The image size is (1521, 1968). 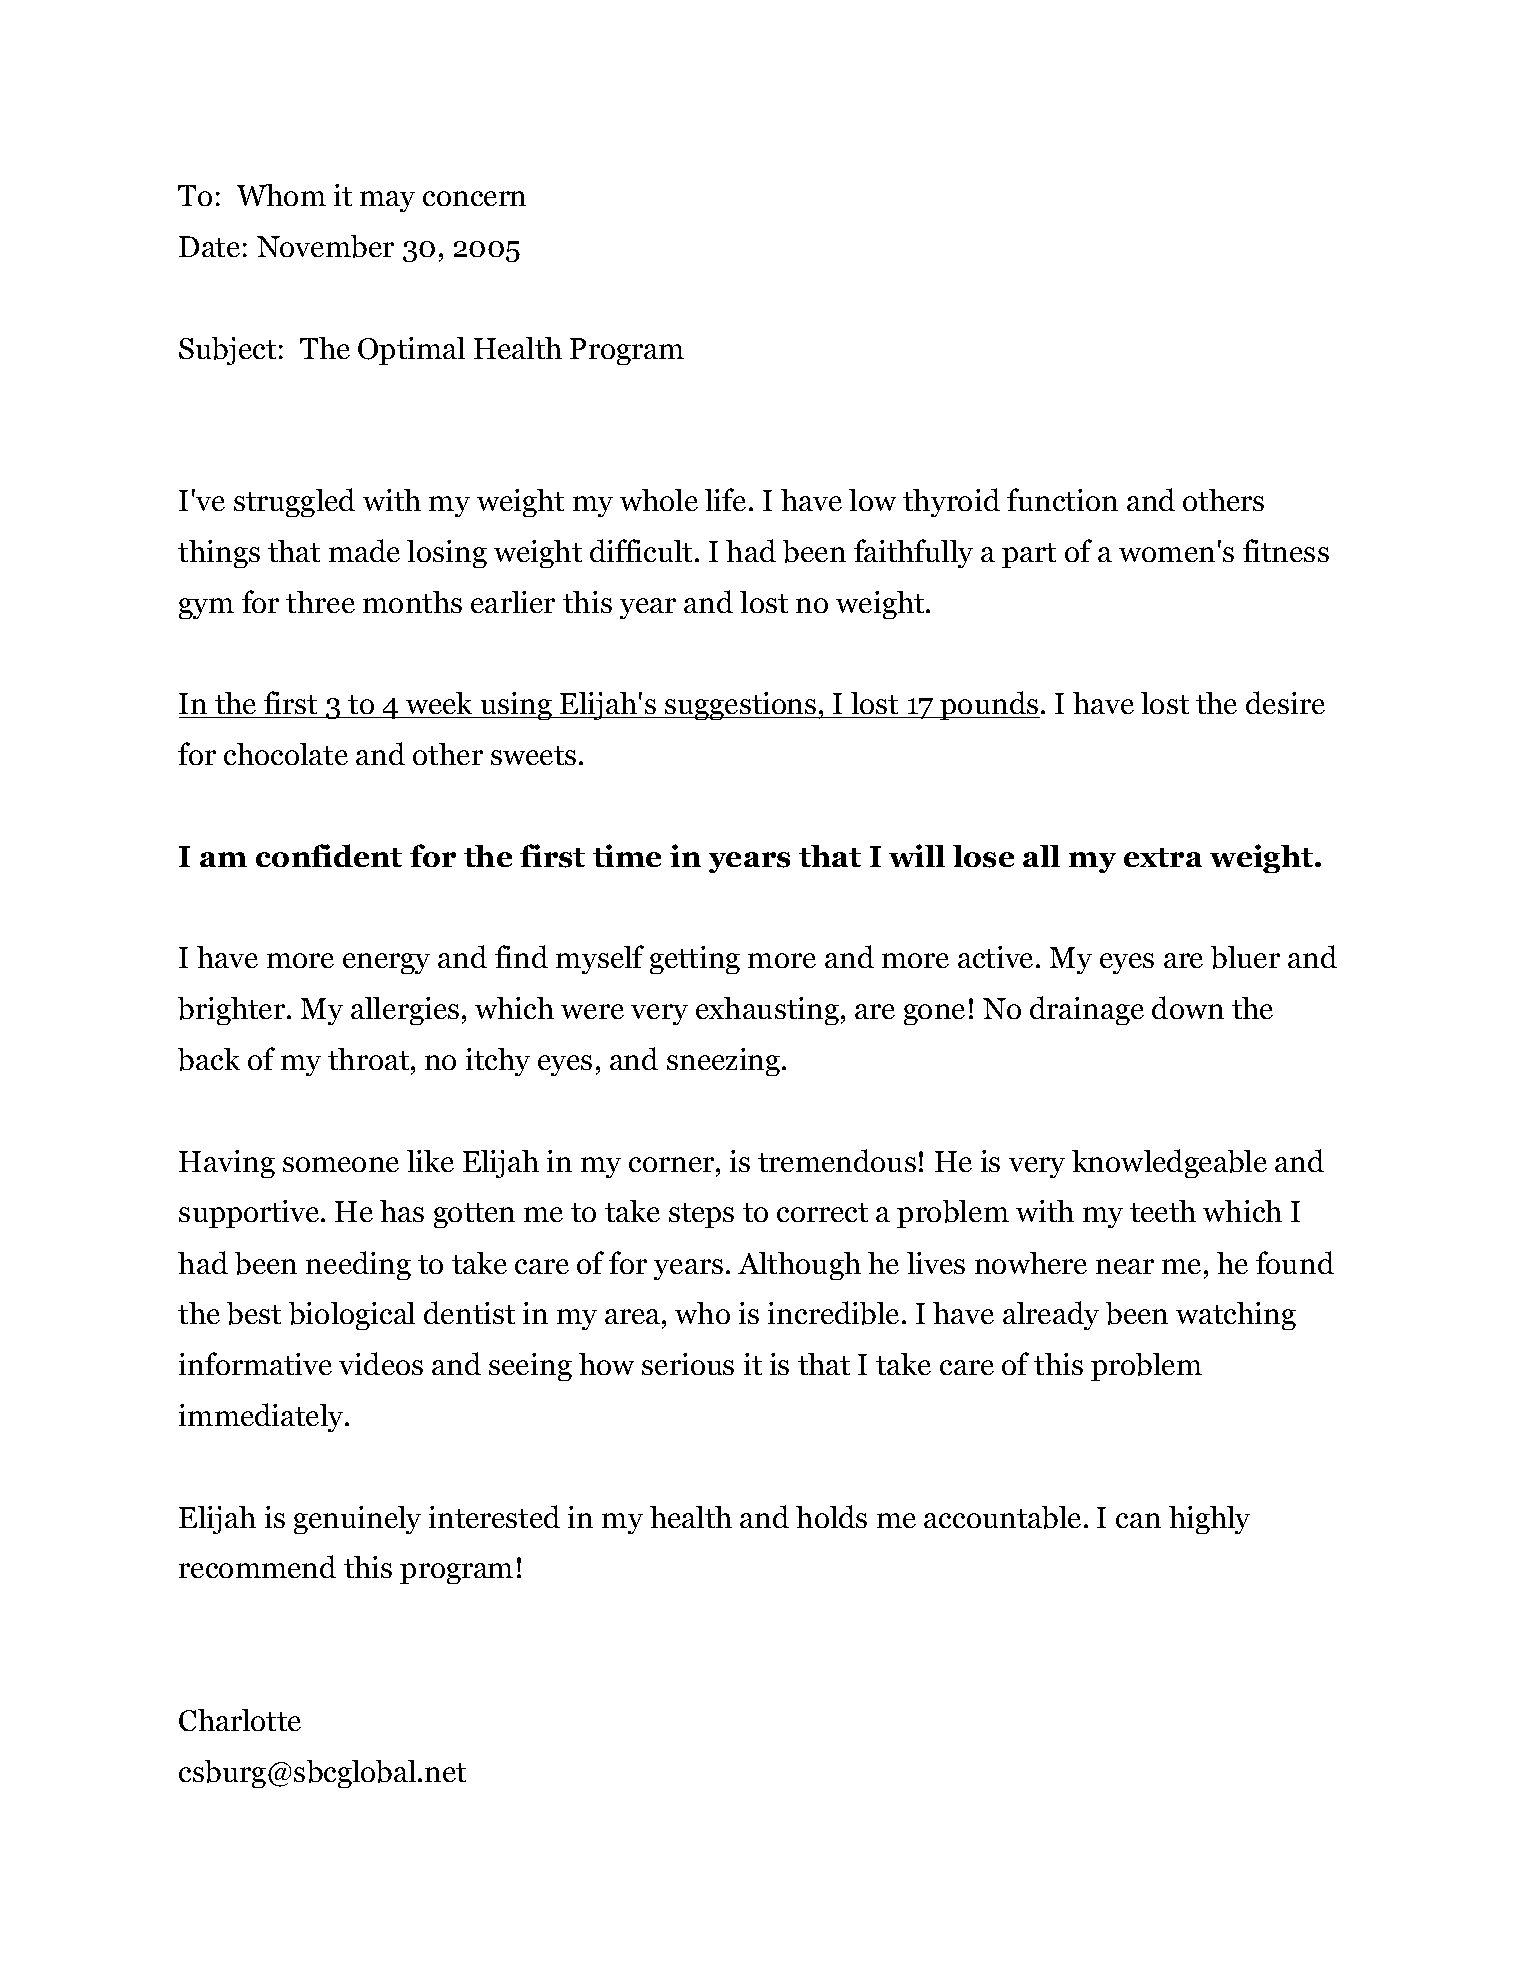 What do you see at coordinates (1236, 1316) in the image?
I see `watching` at bounding box center [1236, 1316].
